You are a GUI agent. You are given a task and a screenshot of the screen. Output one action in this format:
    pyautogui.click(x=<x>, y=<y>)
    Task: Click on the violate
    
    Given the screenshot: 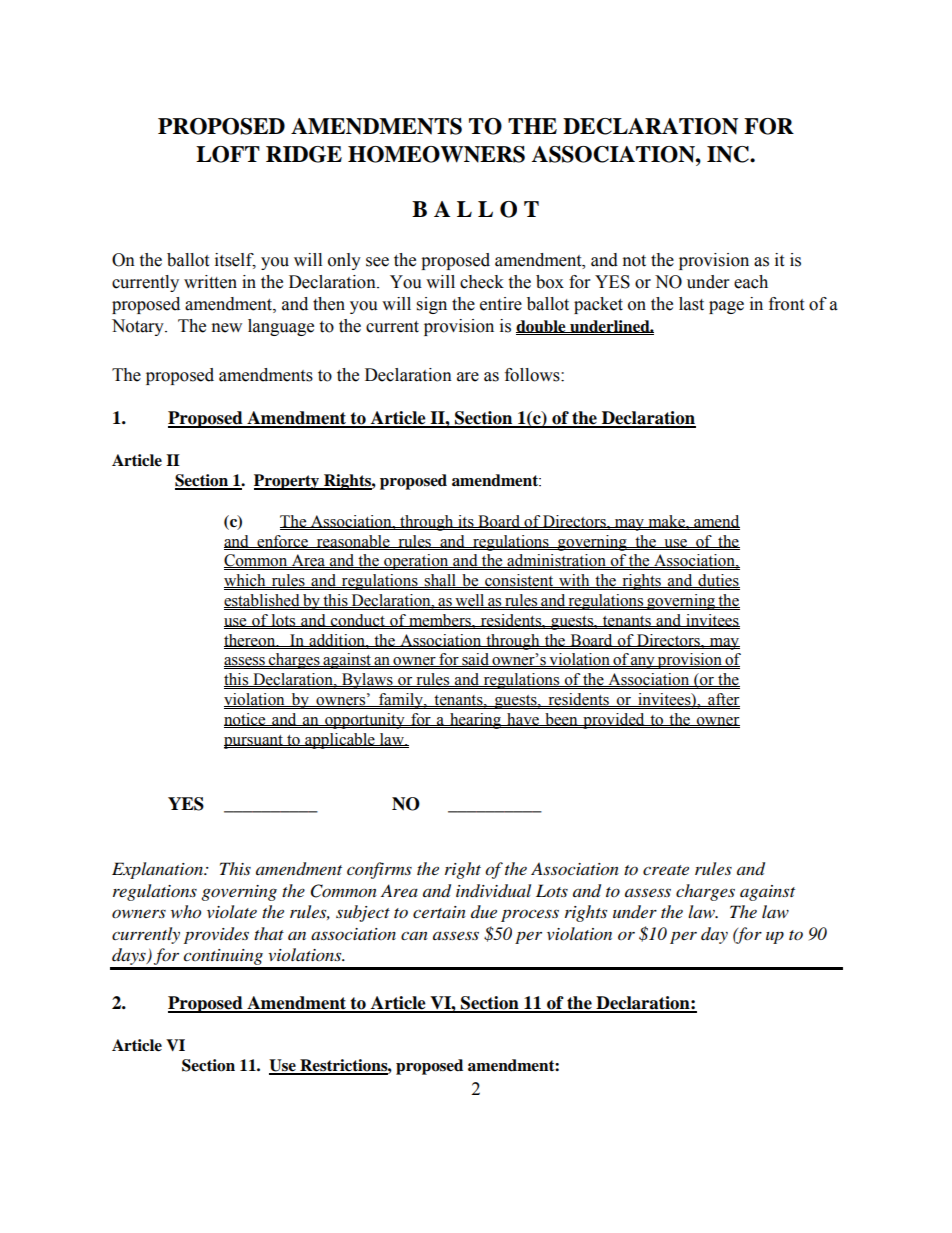 What is the action you would take?
    pyautogui.click(x=232, y=911)
